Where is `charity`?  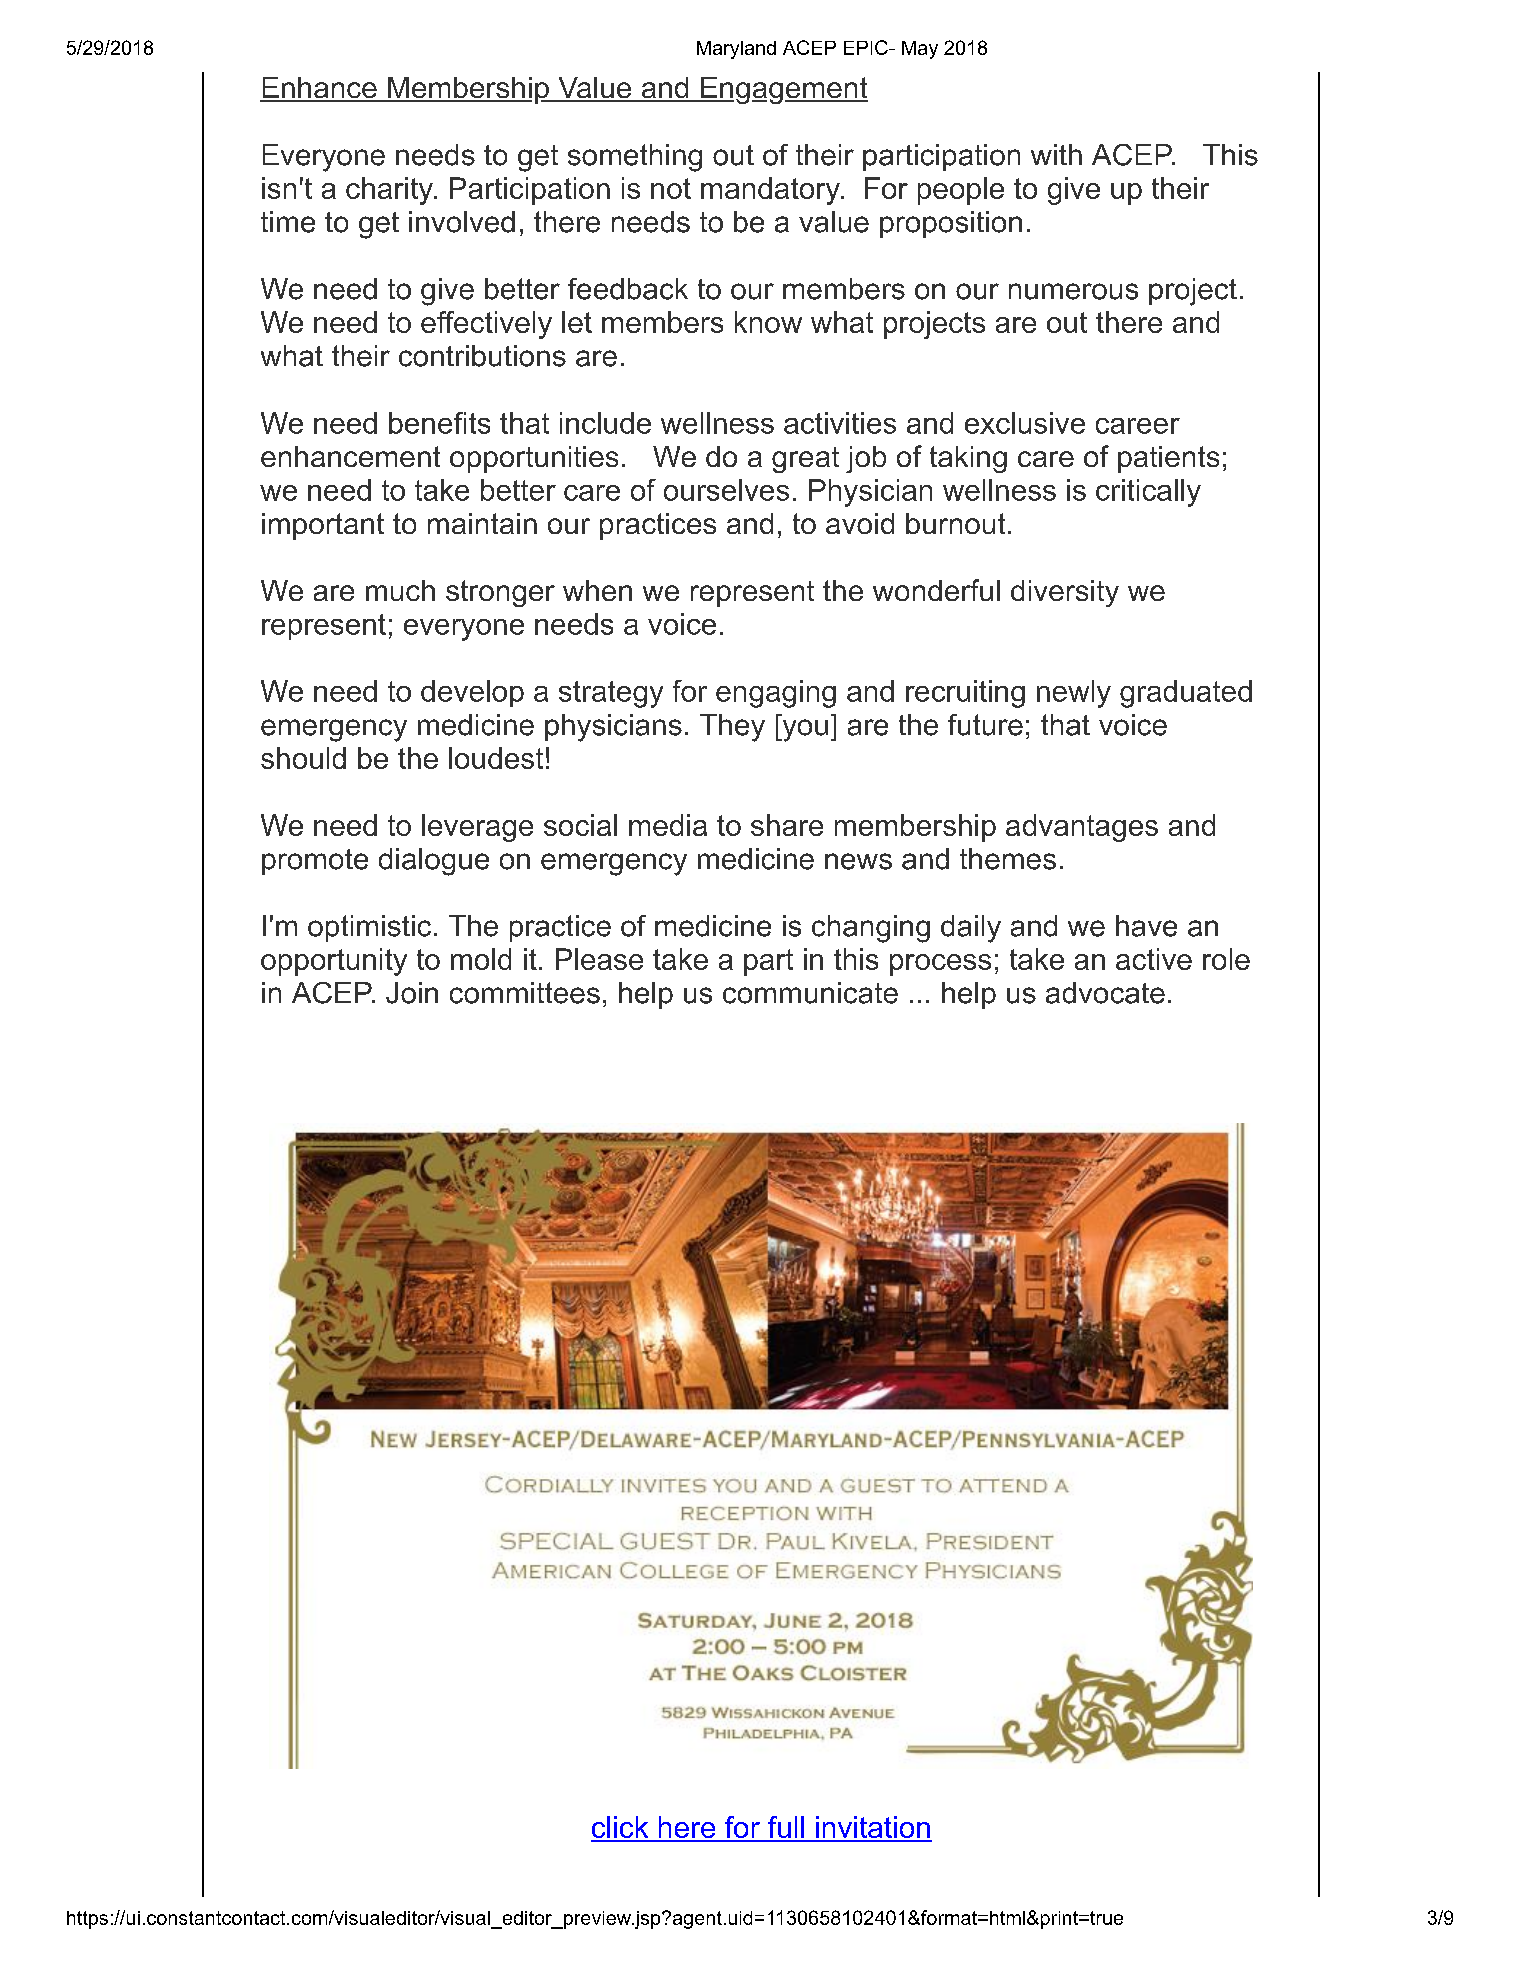 charity is located at coordinates (390, 191).
